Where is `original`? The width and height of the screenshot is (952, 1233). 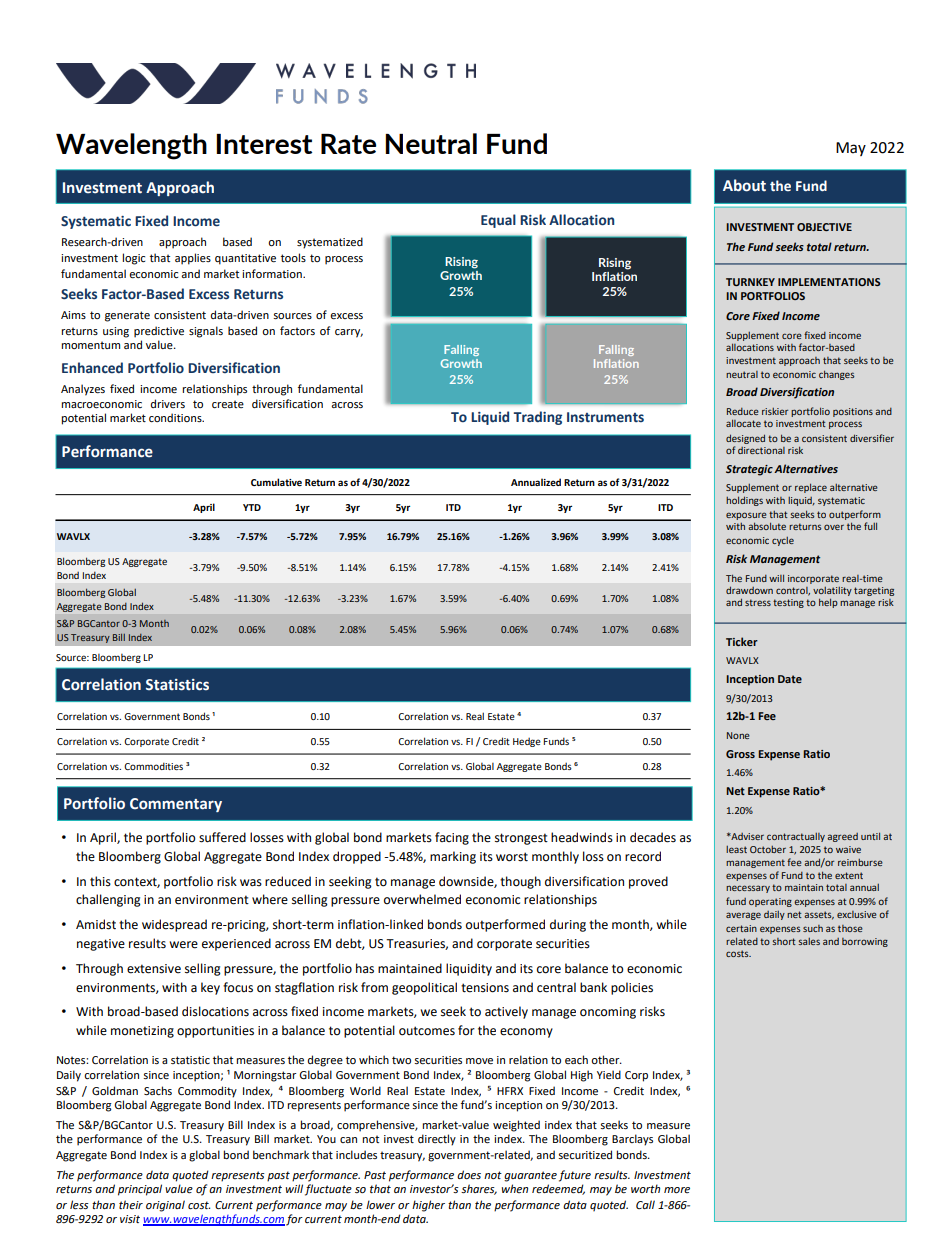
original is located at coordinates (165, 1206).
